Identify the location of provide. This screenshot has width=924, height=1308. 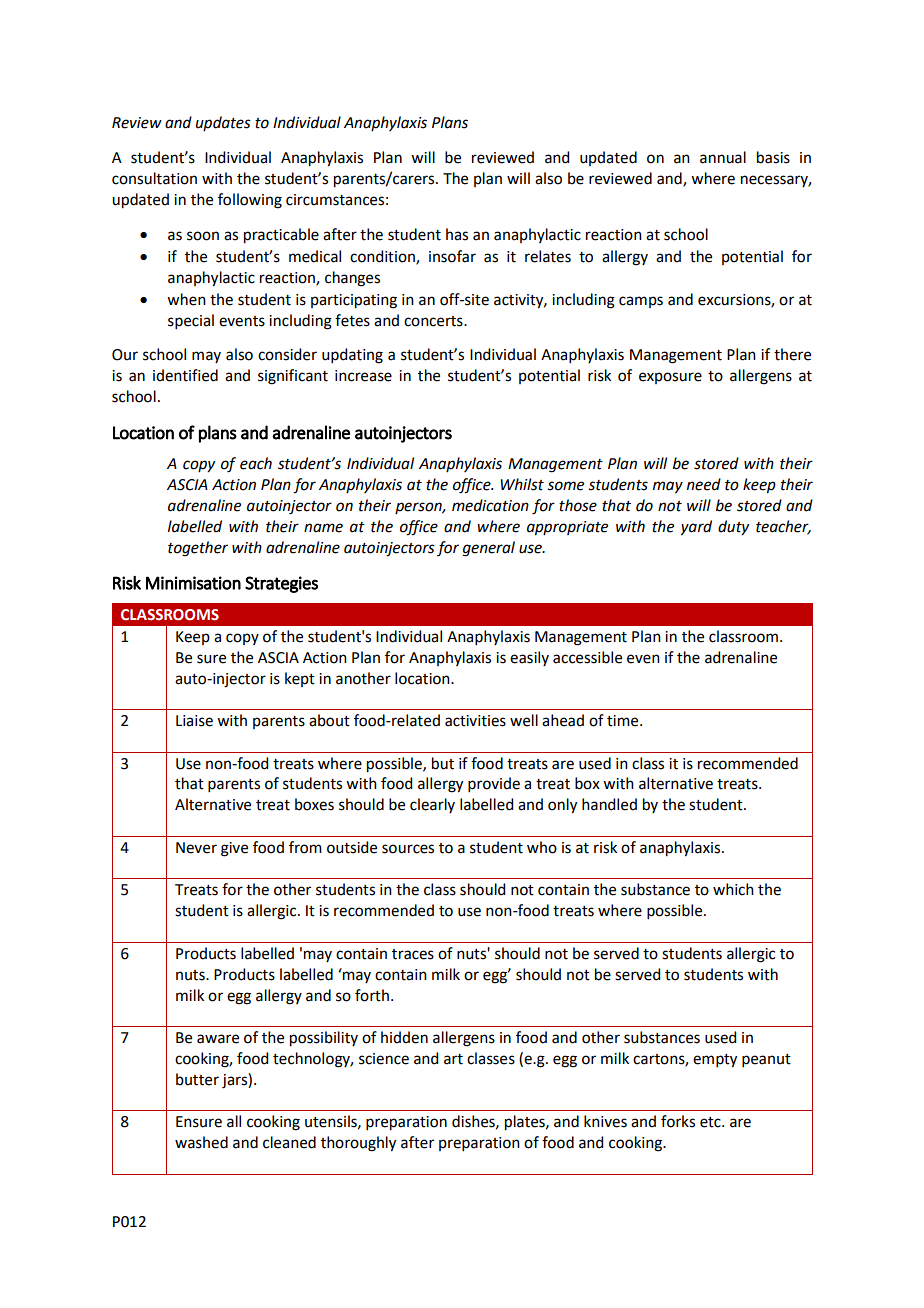
(494, 784).
